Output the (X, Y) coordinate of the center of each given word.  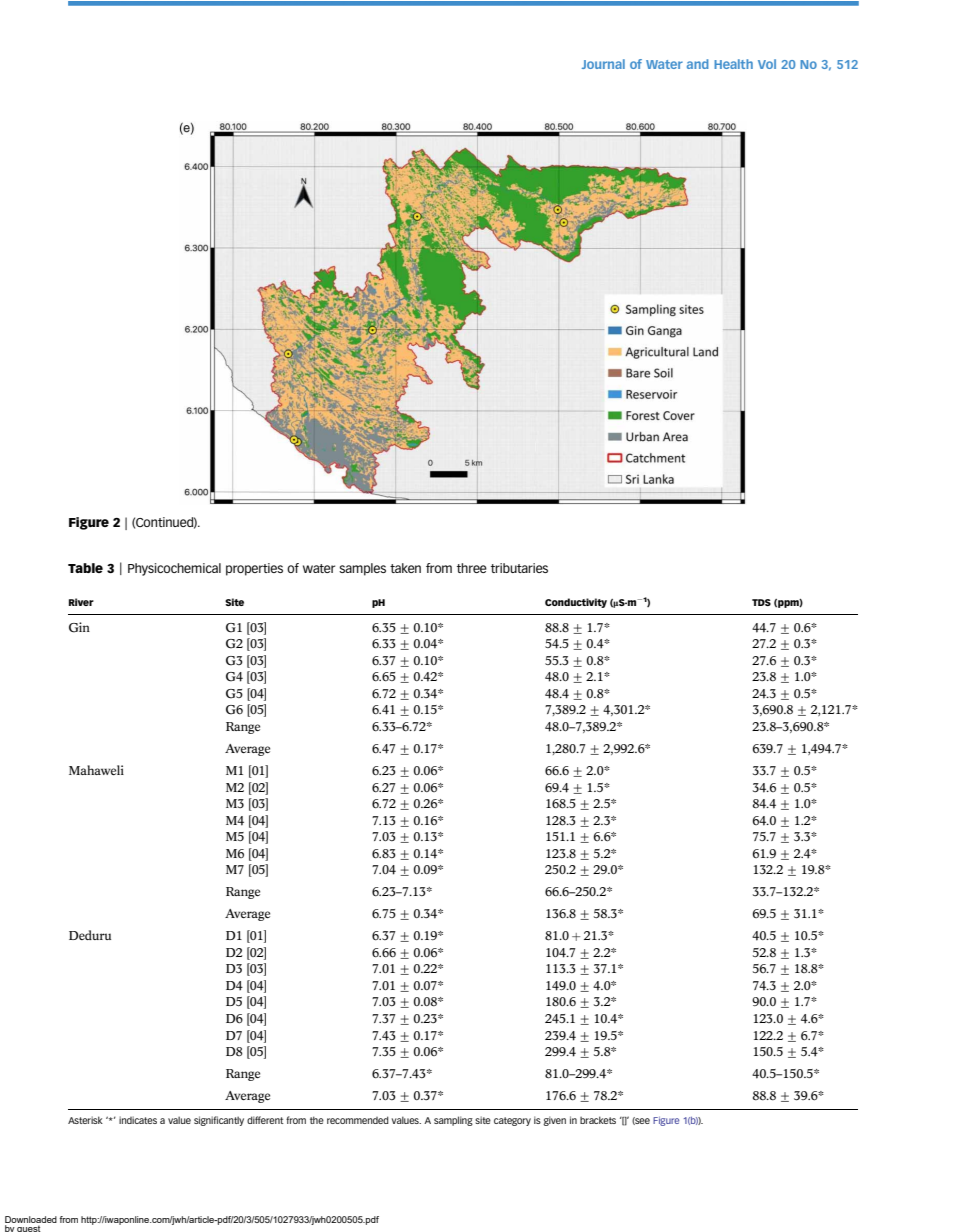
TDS (761, 602)
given (554, 1121)
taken (405, 568)
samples (362, 569)
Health (733, 64)
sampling (453, 1121)
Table (85, 568)
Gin (79, 627)
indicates (138, 1120)
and (698, 64)
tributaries (519, 568)
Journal (603, 64)
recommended (358, 1120)
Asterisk (85, 1120)
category (512, 1121)
